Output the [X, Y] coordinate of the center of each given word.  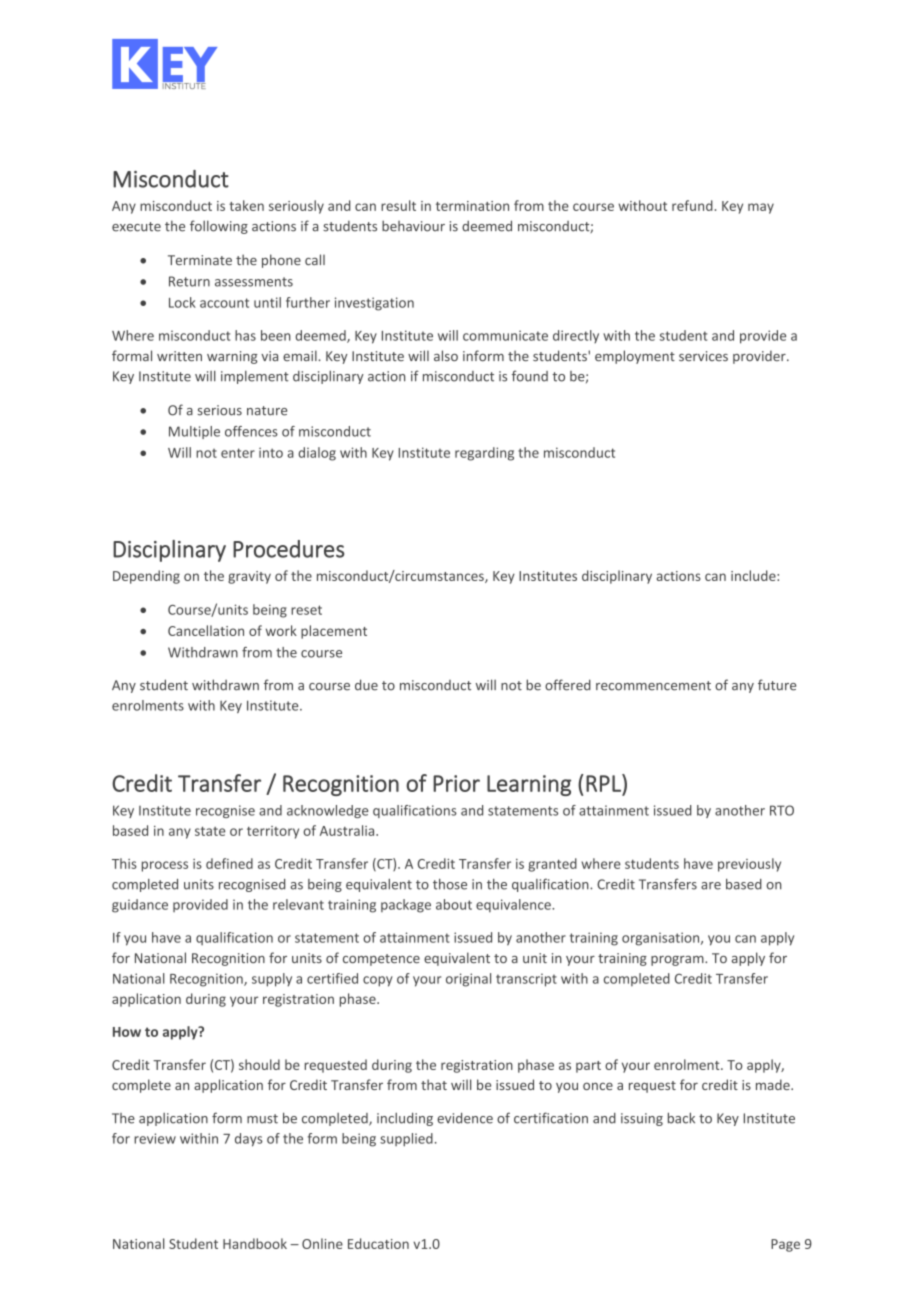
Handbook [255, 1243]
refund [692, 205]
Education [378, 1243]
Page [785, 1245]
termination [472, 206]
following [219, 227]
